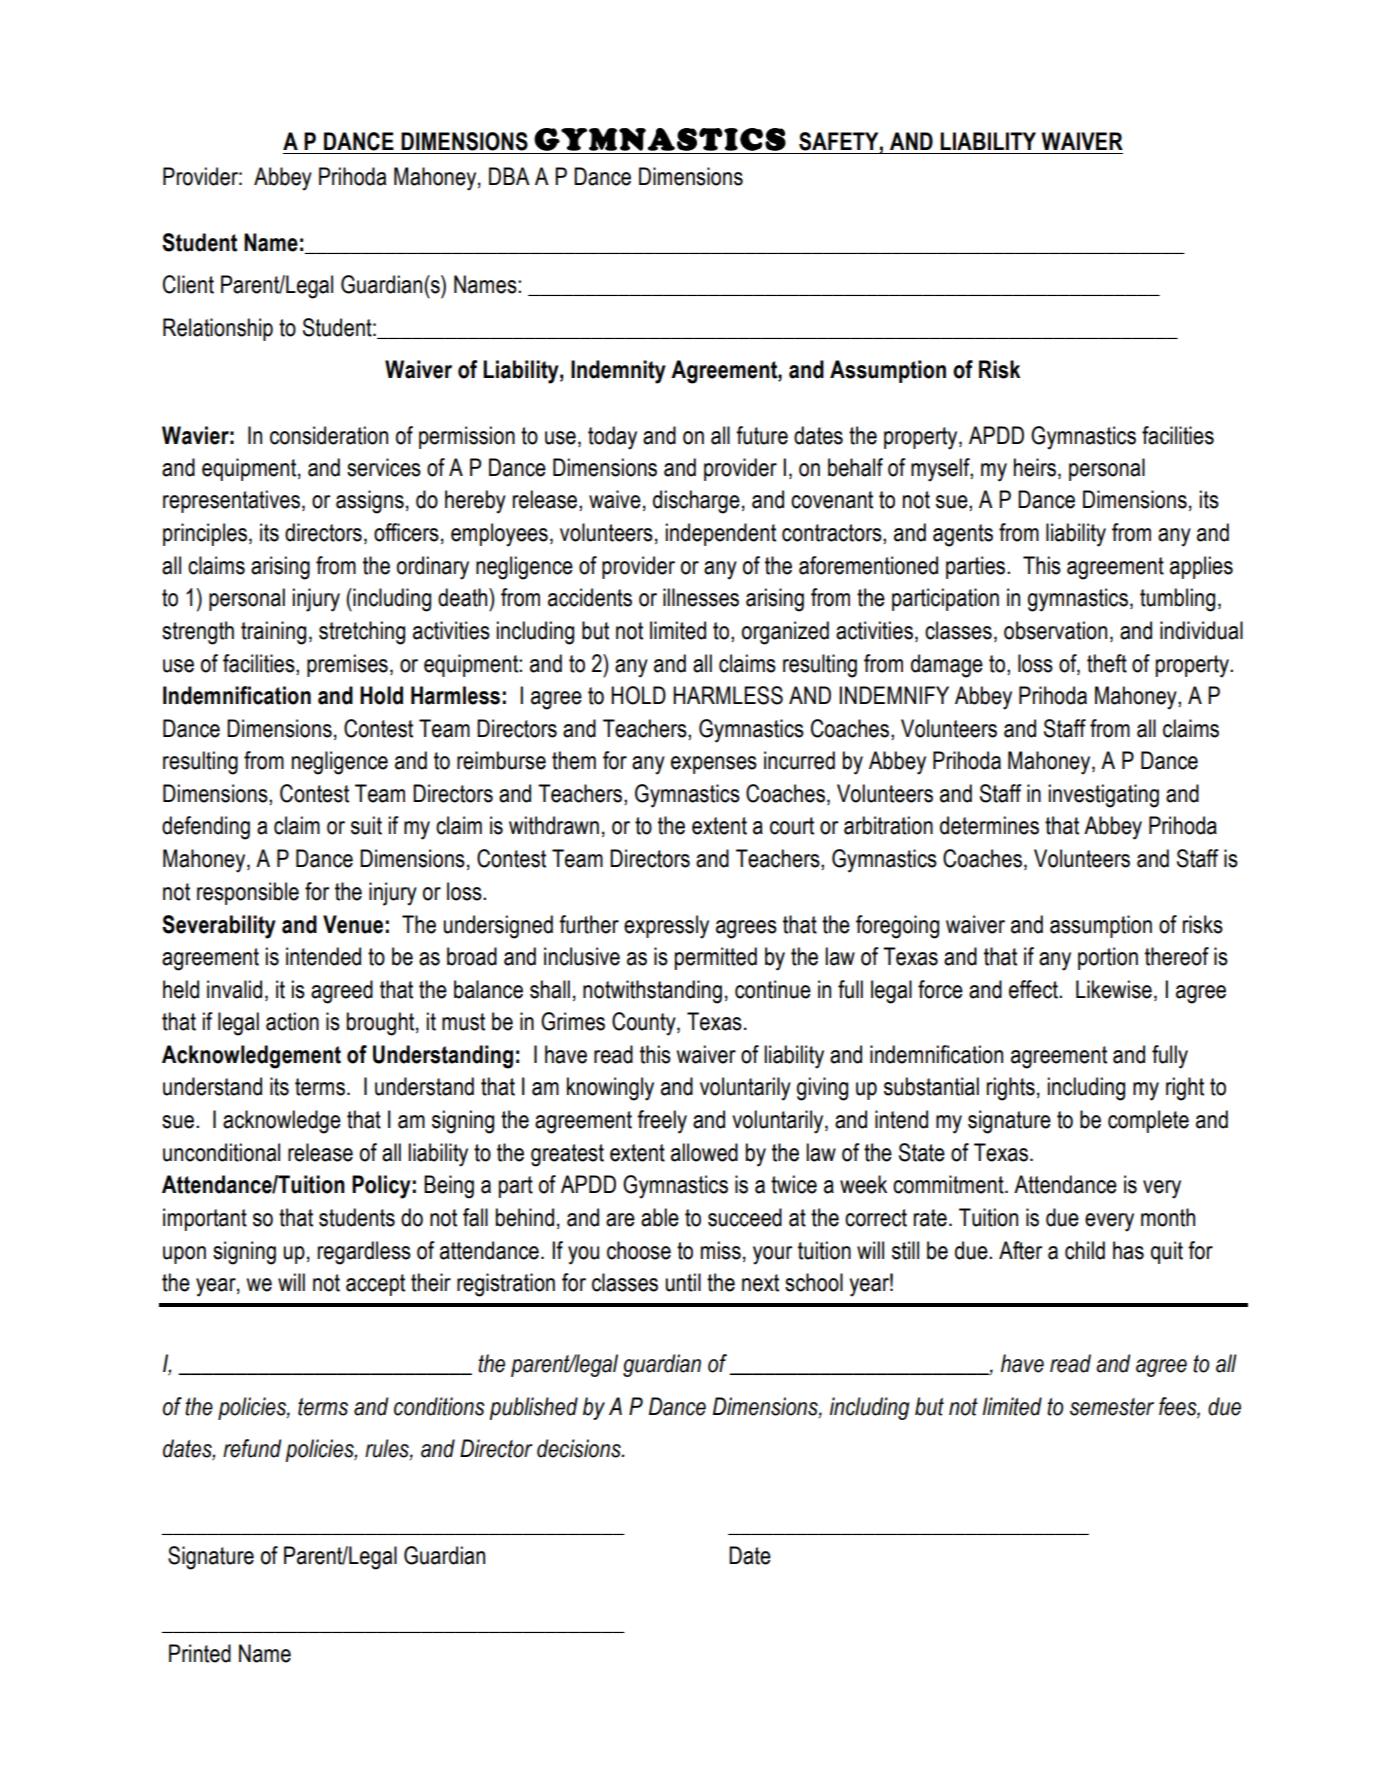  What do you see at coordinates (353, 924) in the screenshot?
I see `Venue` at bounding box center [353, 924].
